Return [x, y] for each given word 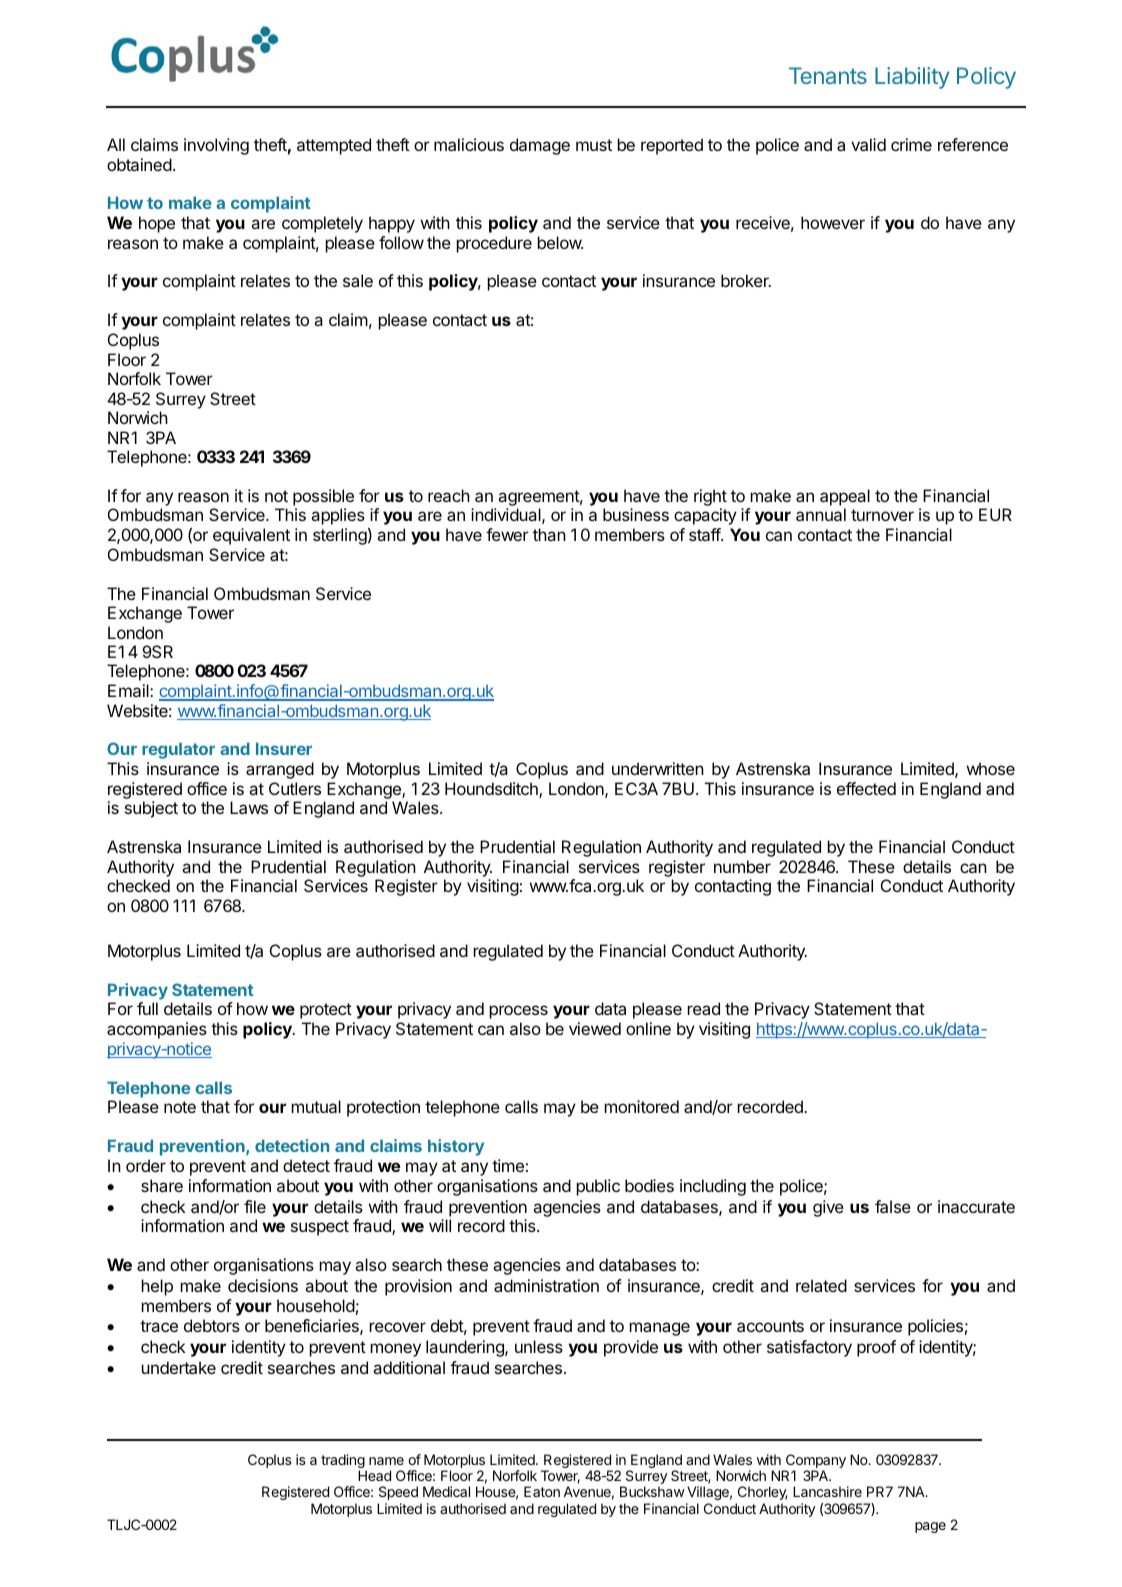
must [594, 145]
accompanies [157, 1030]
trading [343, 1462]
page [930, 1527]
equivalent [251, 536]
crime [911, 144]
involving [216, 146]
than [549, 534]
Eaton [542, 1491]
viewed [595, 1028]
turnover [882, 515]
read [704, 1008]
